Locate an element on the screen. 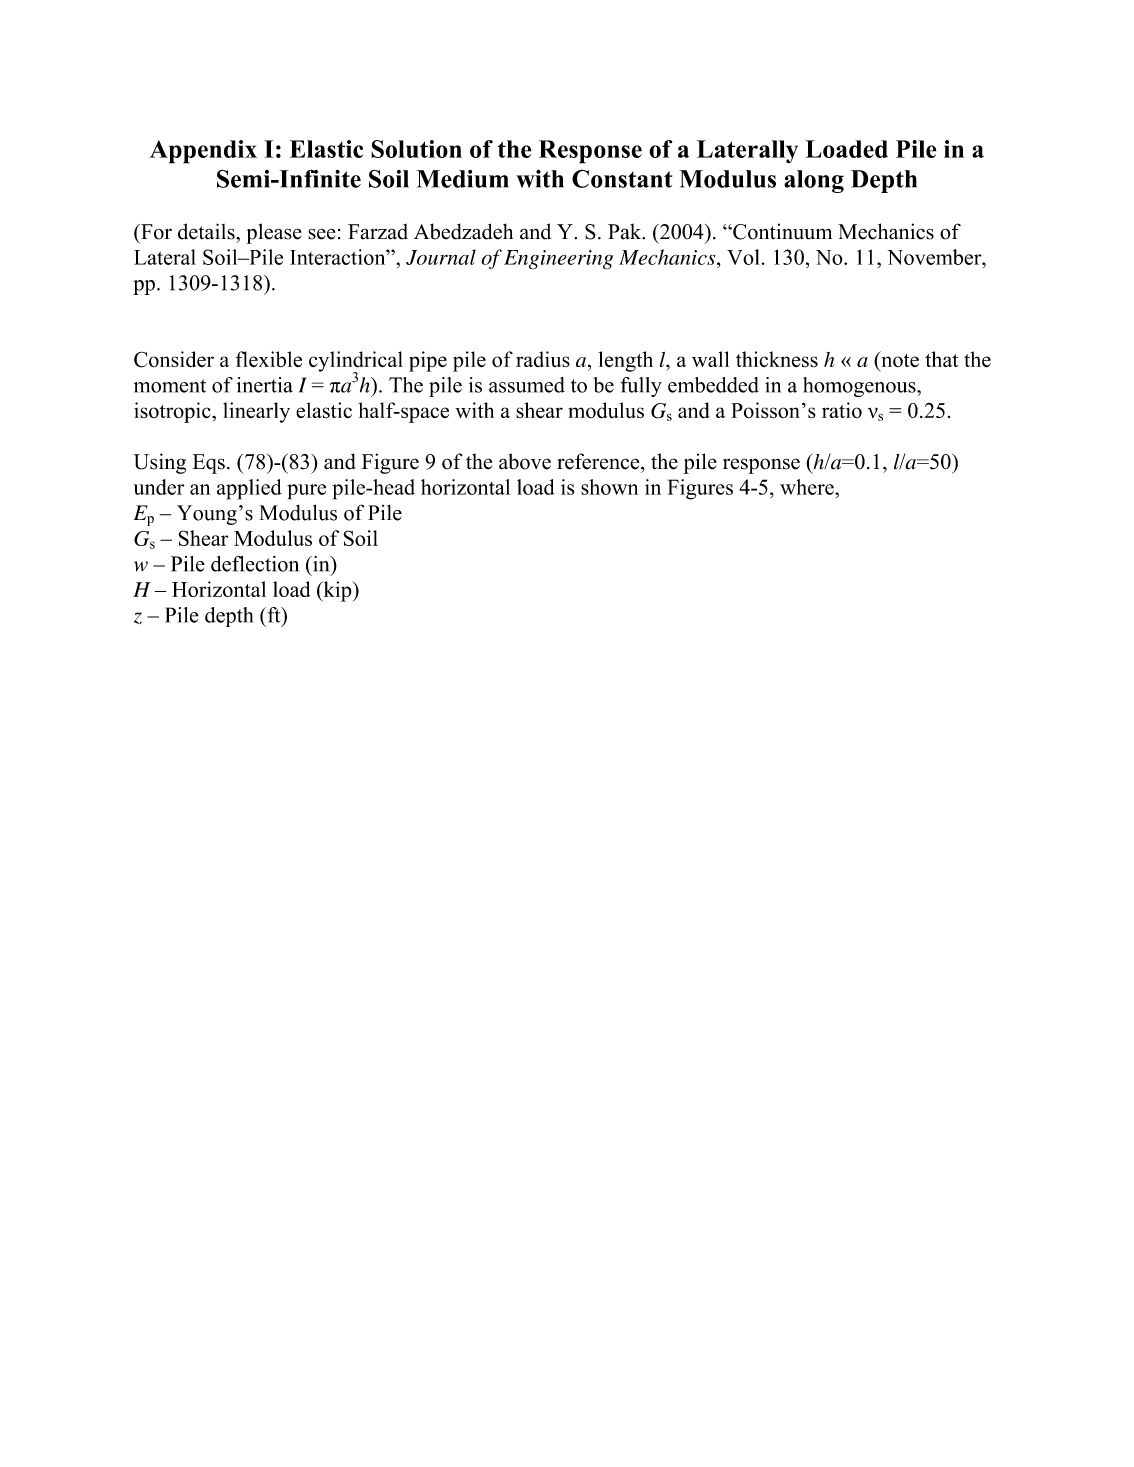 The width and height of the screenshot is (1134, 1467). ratio is located at coordinates (842, 410).
